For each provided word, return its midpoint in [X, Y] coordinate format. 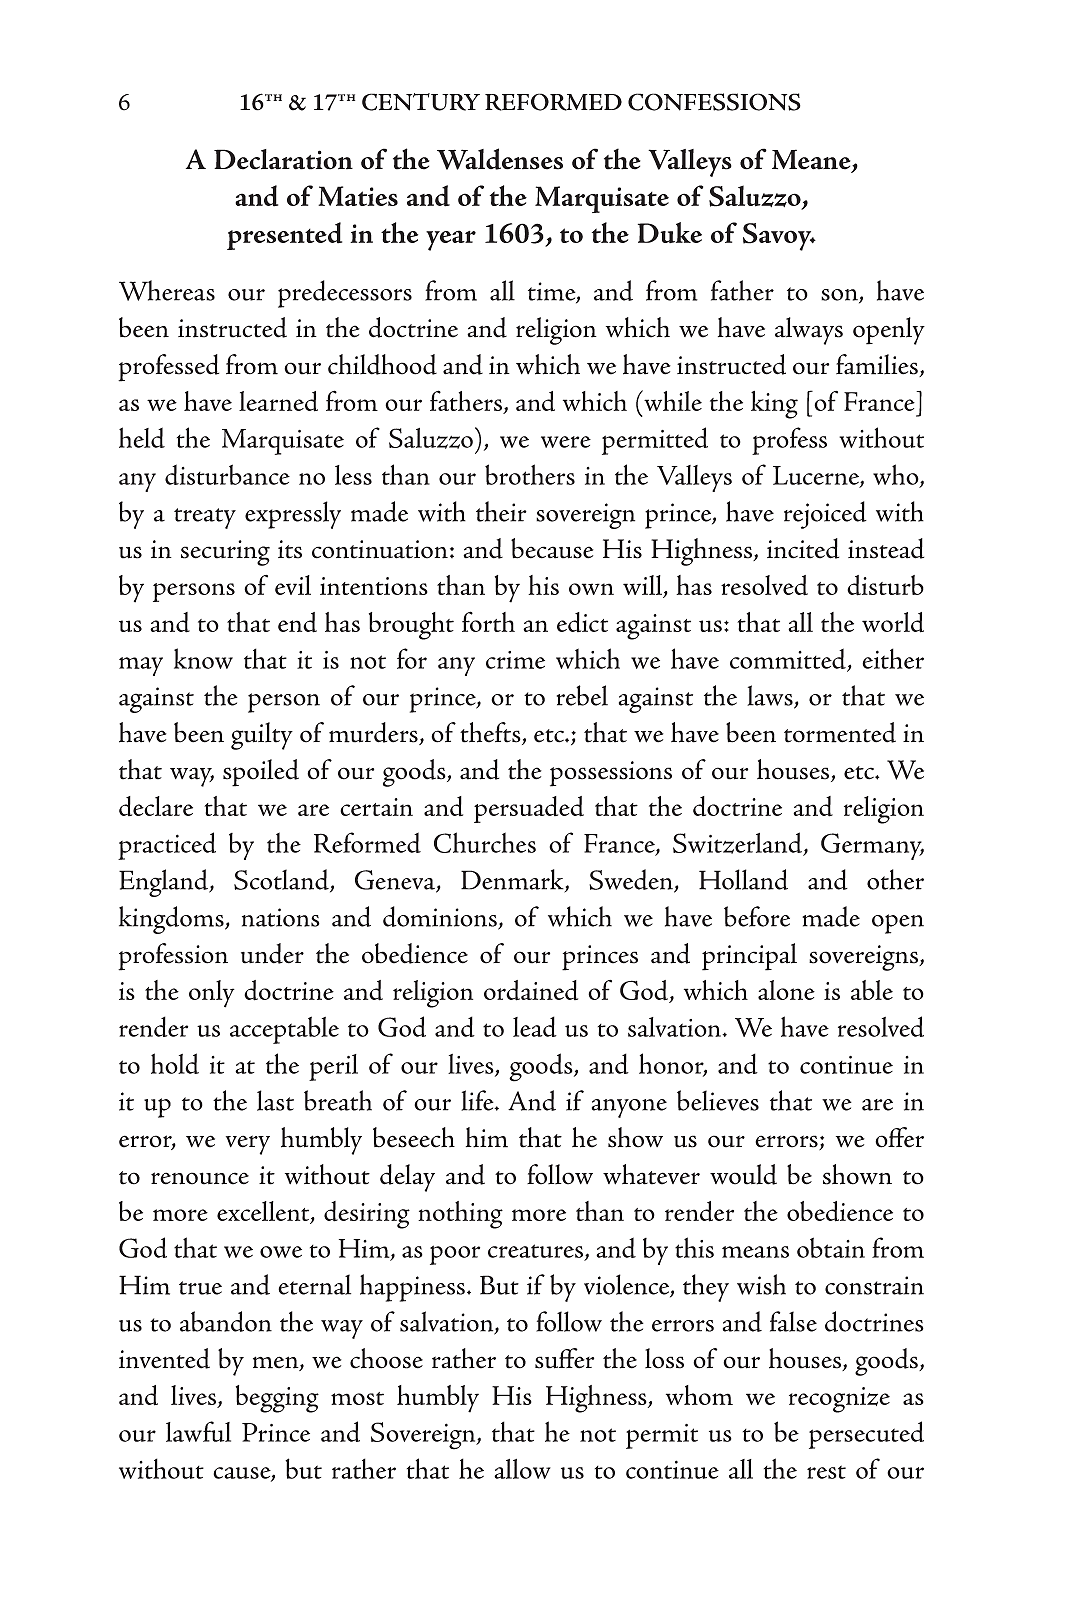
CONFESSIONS [714, 102]
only [212, 994]
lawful [198, 1431]
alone [786, 990]
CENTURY [421, 102]
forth [488, 621]
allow [522, 1469]
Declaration [283, 159]
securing [225, 553]
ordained [531, 990]
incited [803, 548]
